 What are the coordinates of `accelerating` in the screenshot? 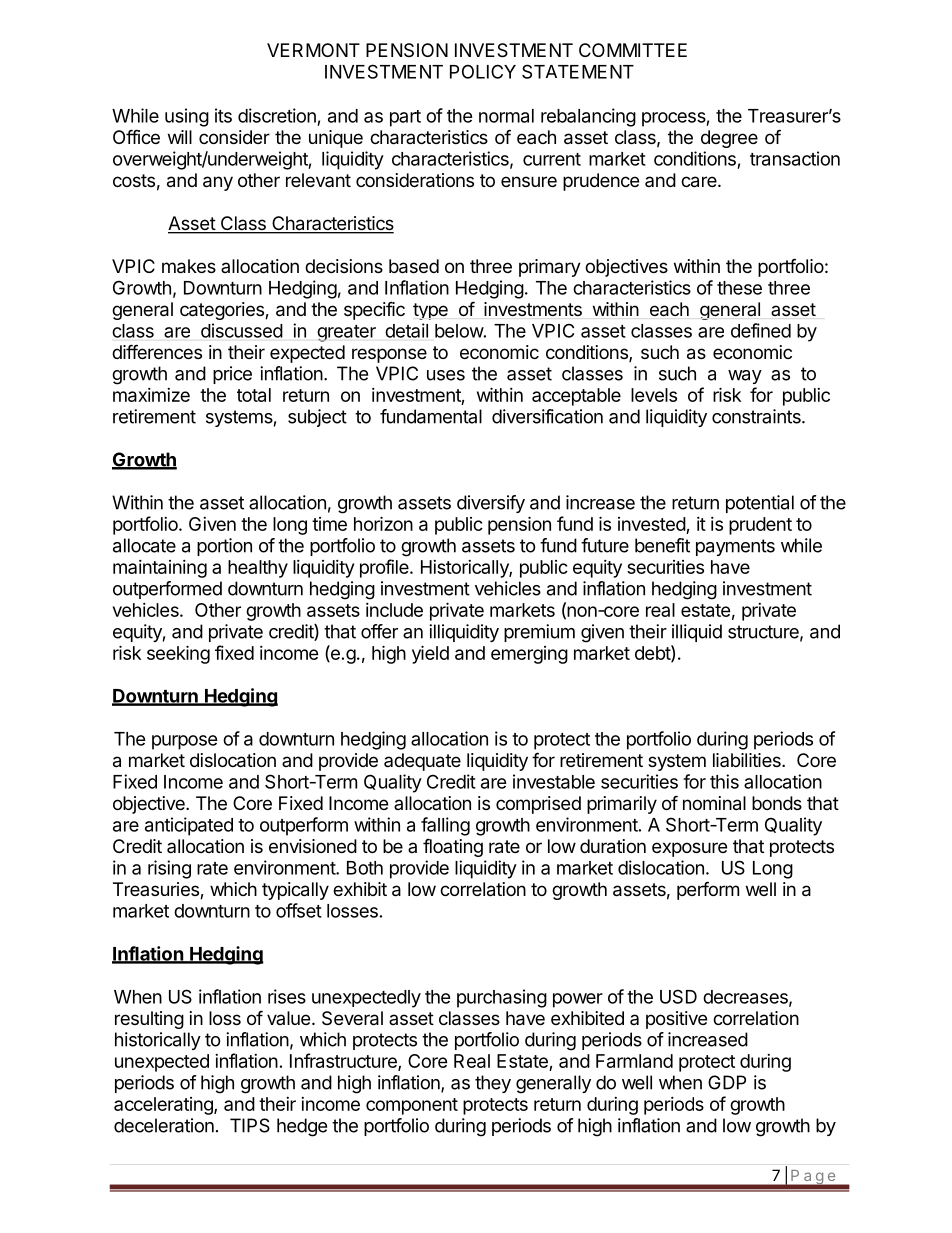 It's located at (164, 1106).
